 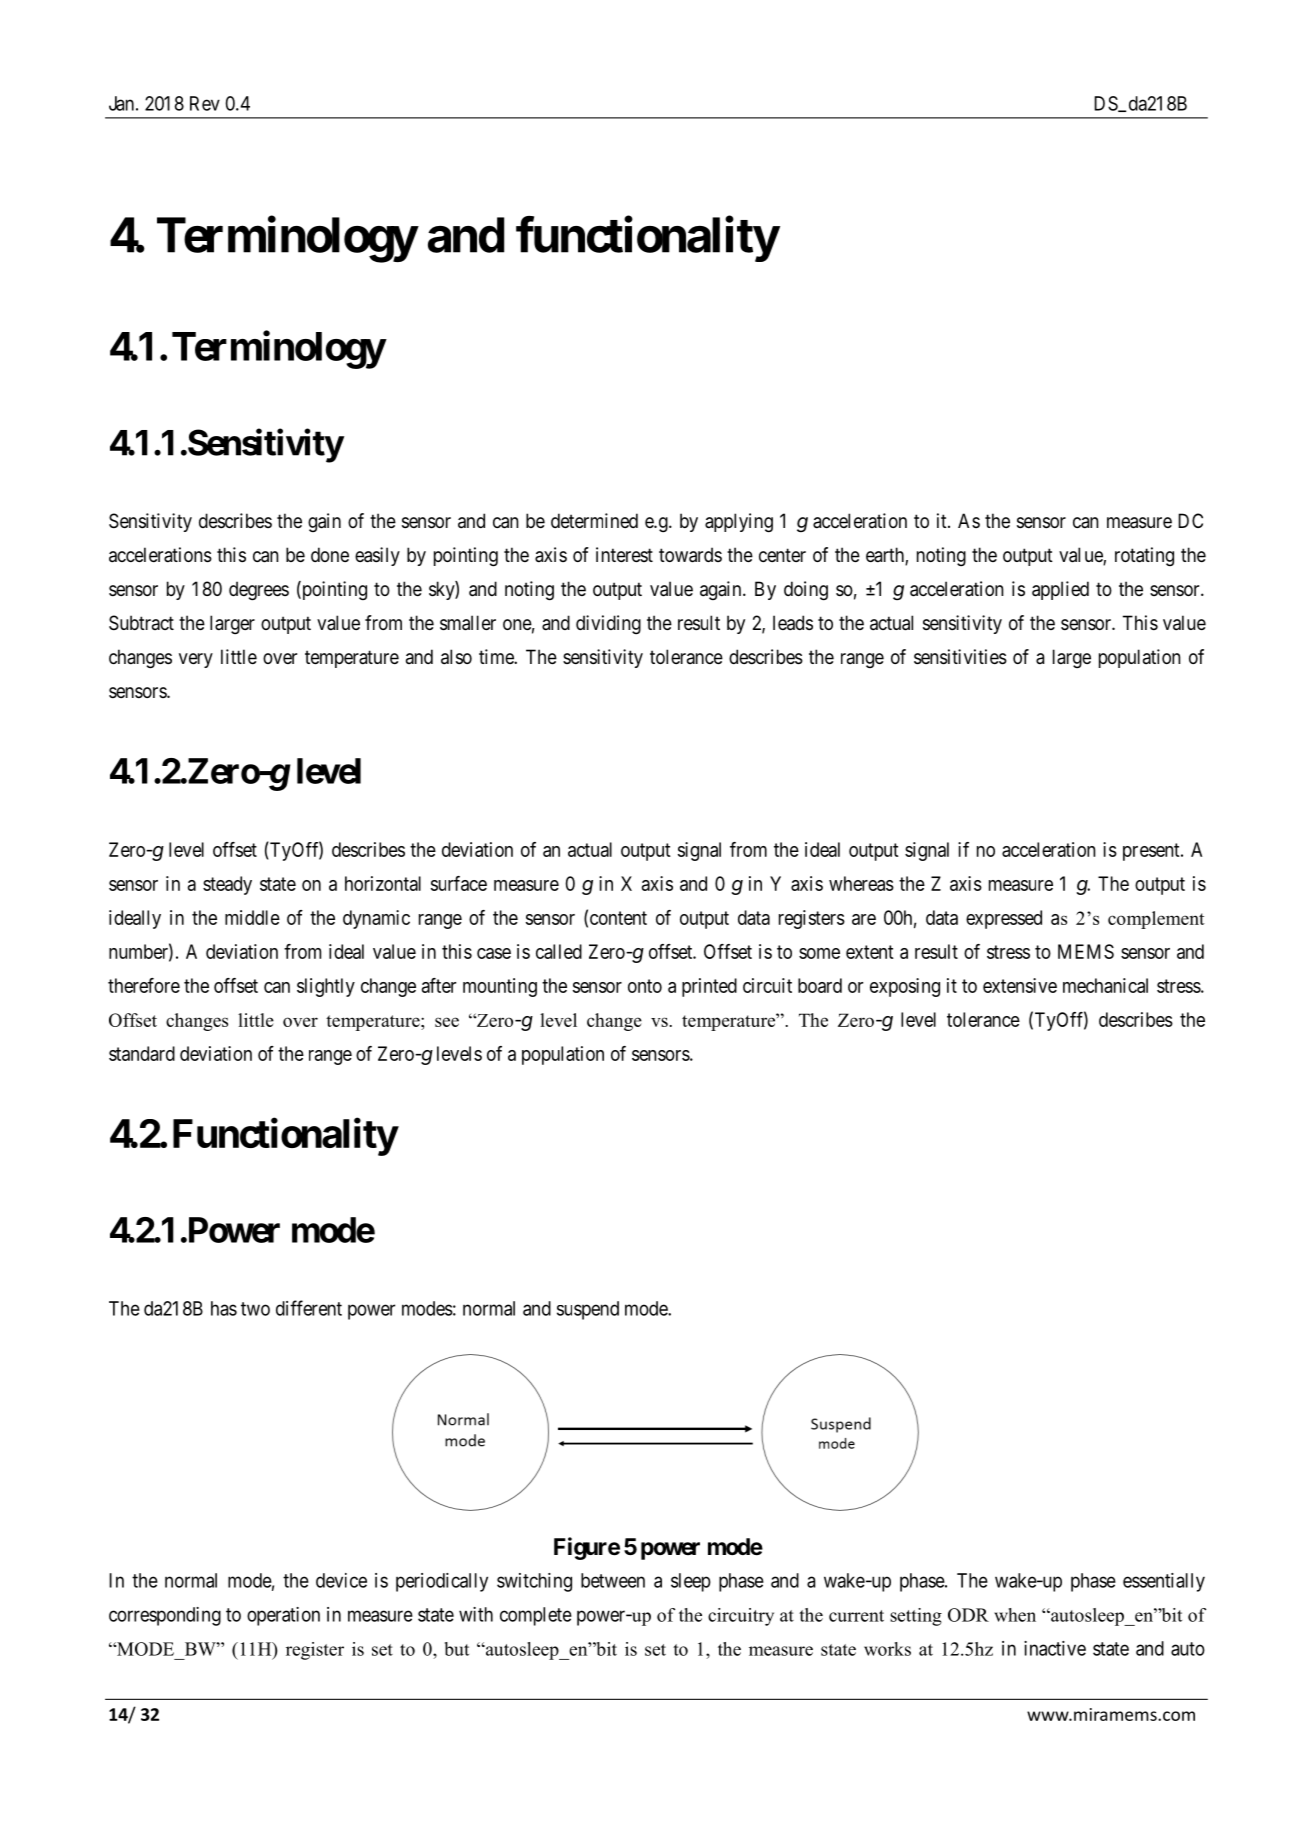 I want to click on extensive, so click(x=1020, y=985).
